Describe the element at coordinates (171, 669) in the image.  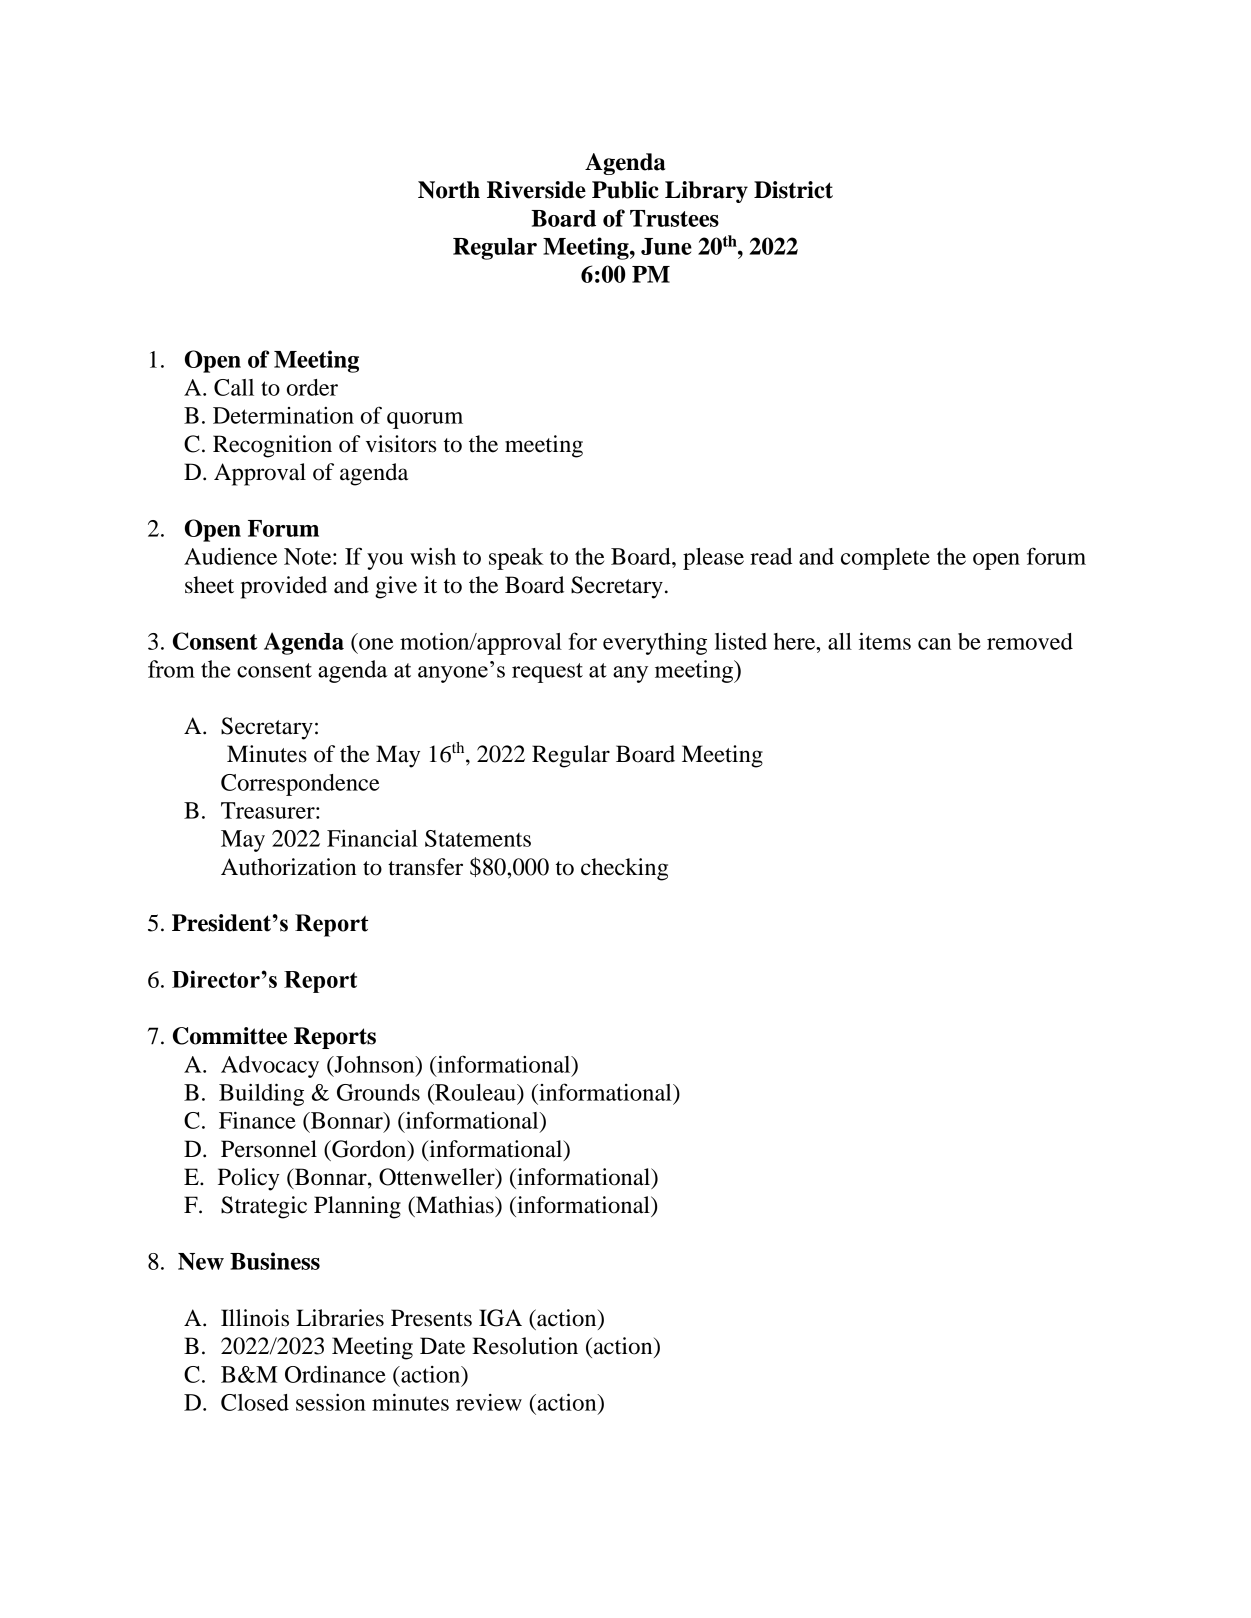
I see `from` at that location.
